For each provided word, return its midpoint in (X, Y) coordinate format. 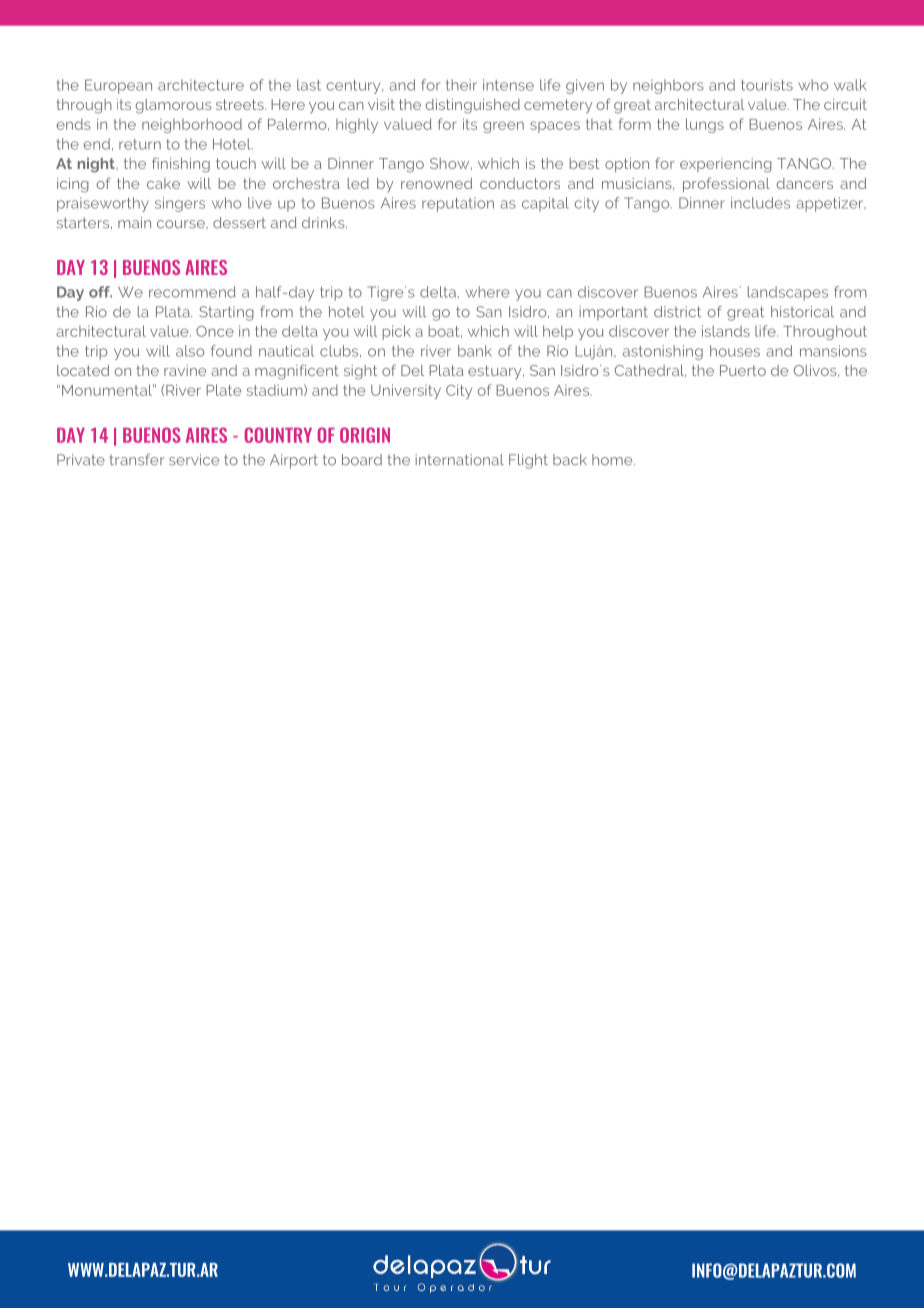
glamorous (174, 106)
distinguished (473, 106)
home (613, 460)
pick (396, 332)
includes (760, 203)
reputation (458, 204)
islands (726, 331)
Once (215, 331)
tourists (767, 85)
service (194, 460)
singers (180, 204)
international (459, 460)
